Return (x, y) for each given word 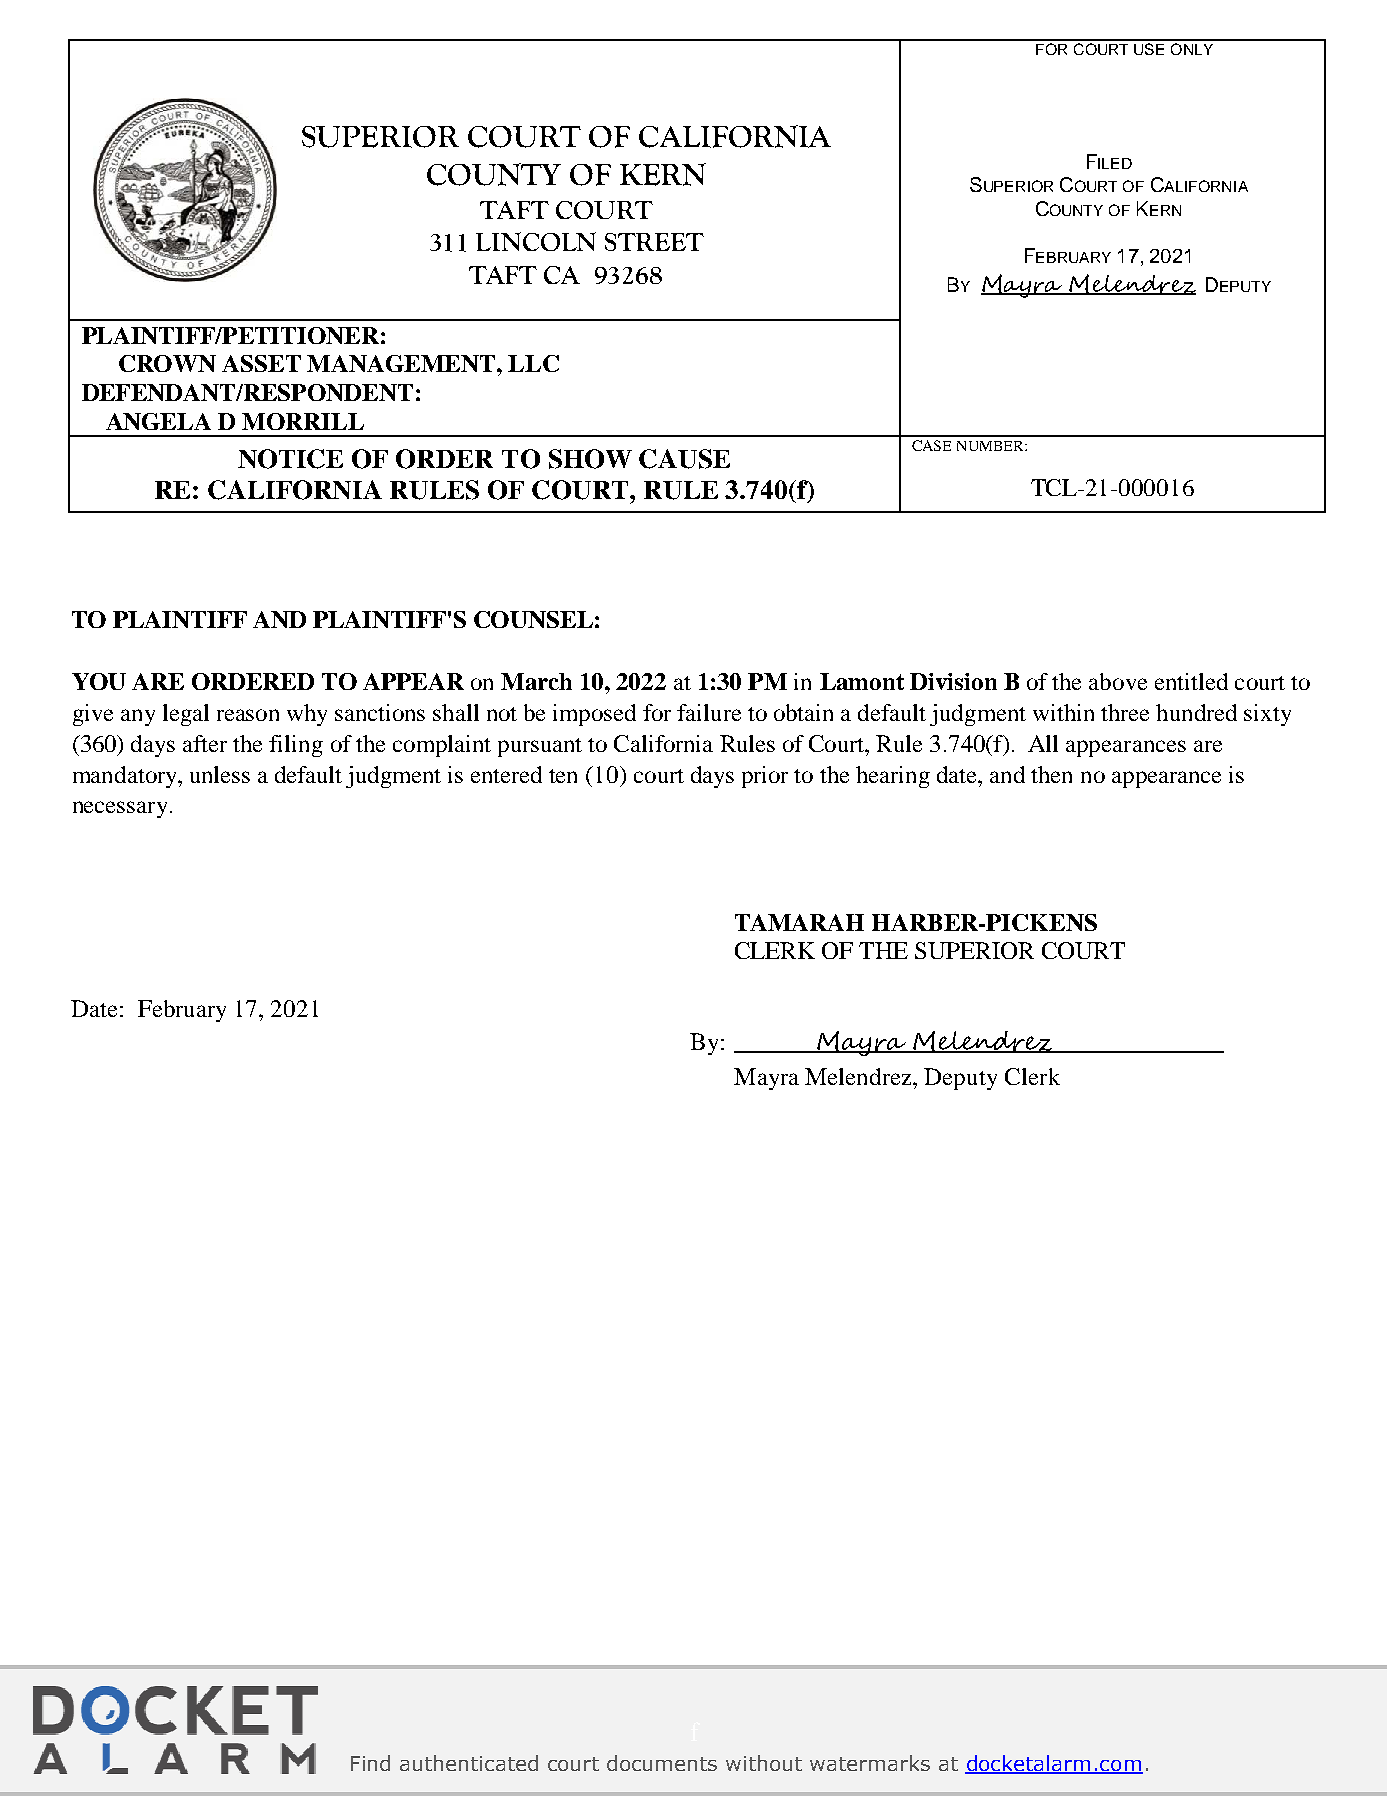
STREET (654, 242)
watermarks (870, 1763)
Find (370, 1763)
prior (765, 777)
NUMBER (991, 446)
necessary (120, 809)
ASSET (261, 363)
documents (662, 1763)
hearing (893, 777)
